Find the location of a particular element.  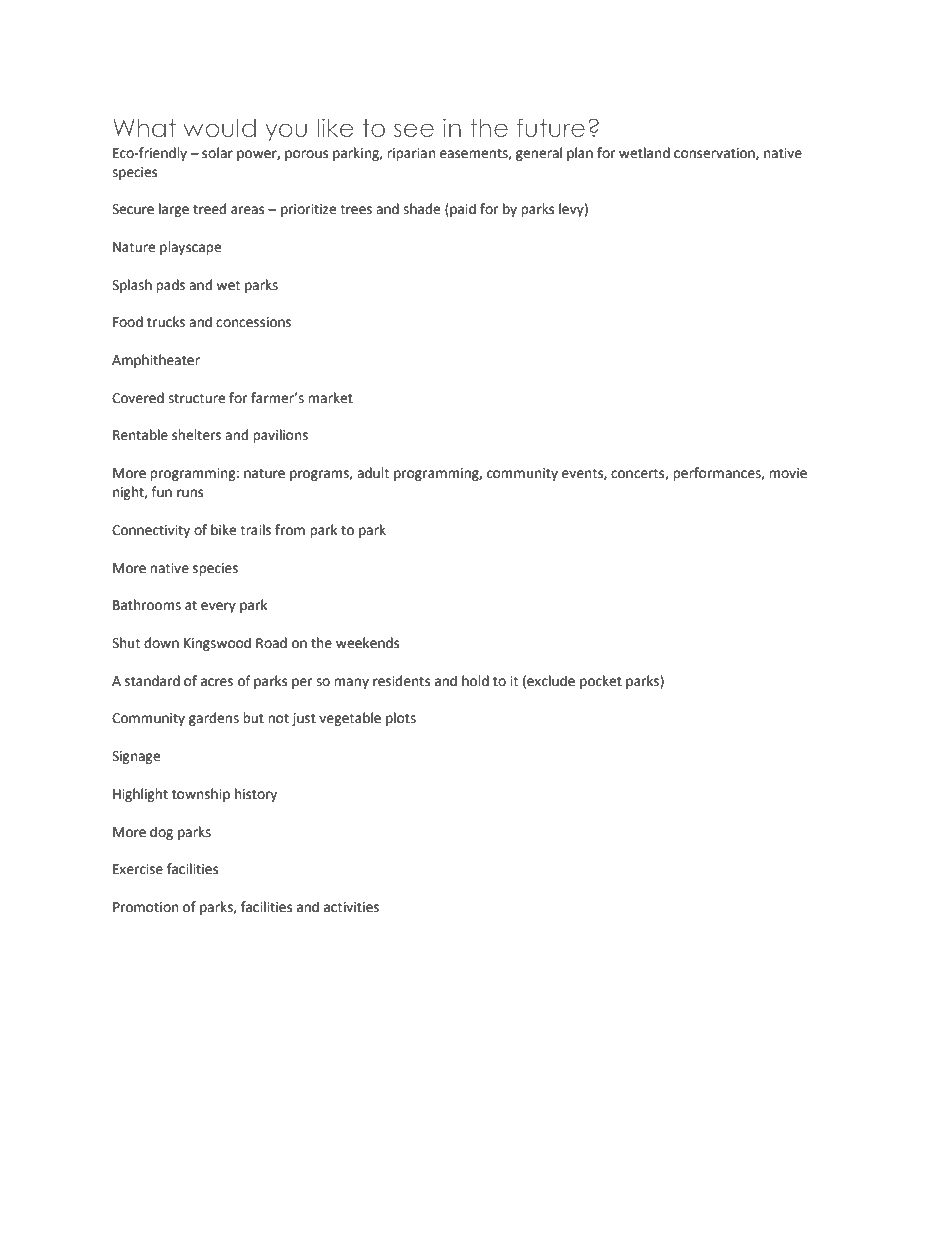

activities is located at coordinates (351, 907).
